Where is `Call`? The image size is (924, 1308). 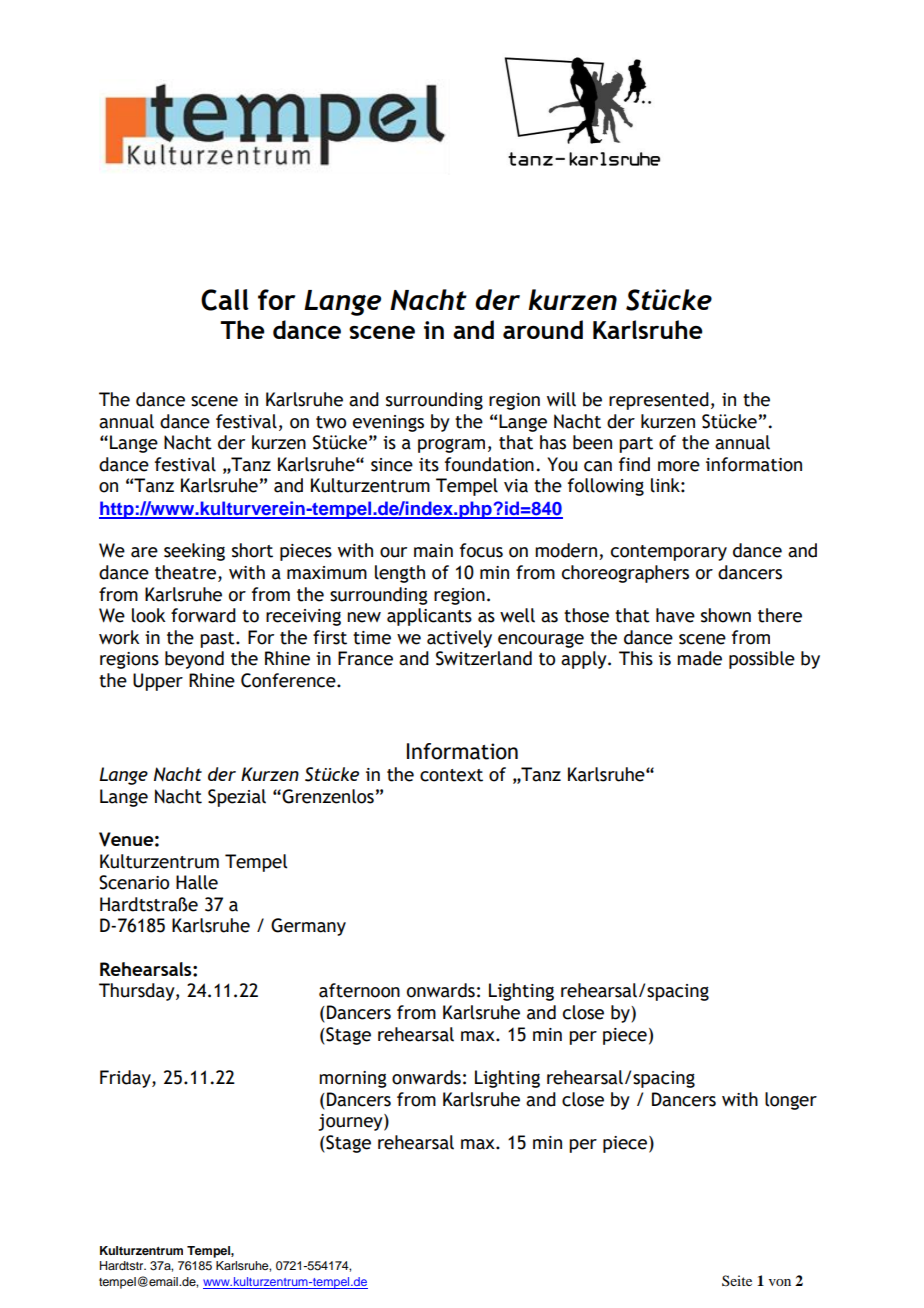
Call is located at coordinates (225, 300).
